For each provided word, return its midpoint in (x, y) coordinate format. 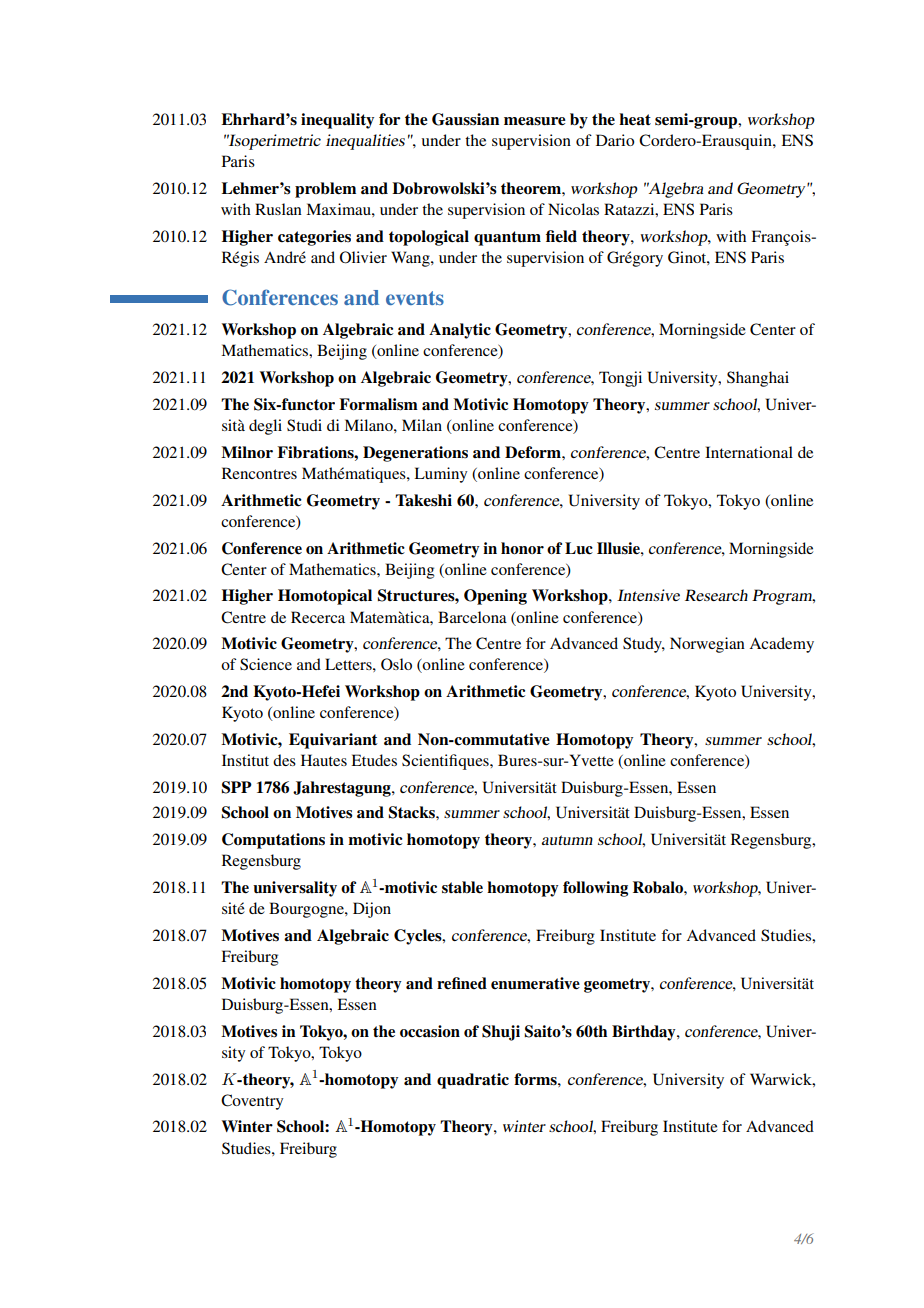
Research (716, 595)
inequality (337, 121)
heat (635, 119)
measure (535, 121)
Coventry (252, 1102)
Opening (495, 597)
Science (266, 664)
